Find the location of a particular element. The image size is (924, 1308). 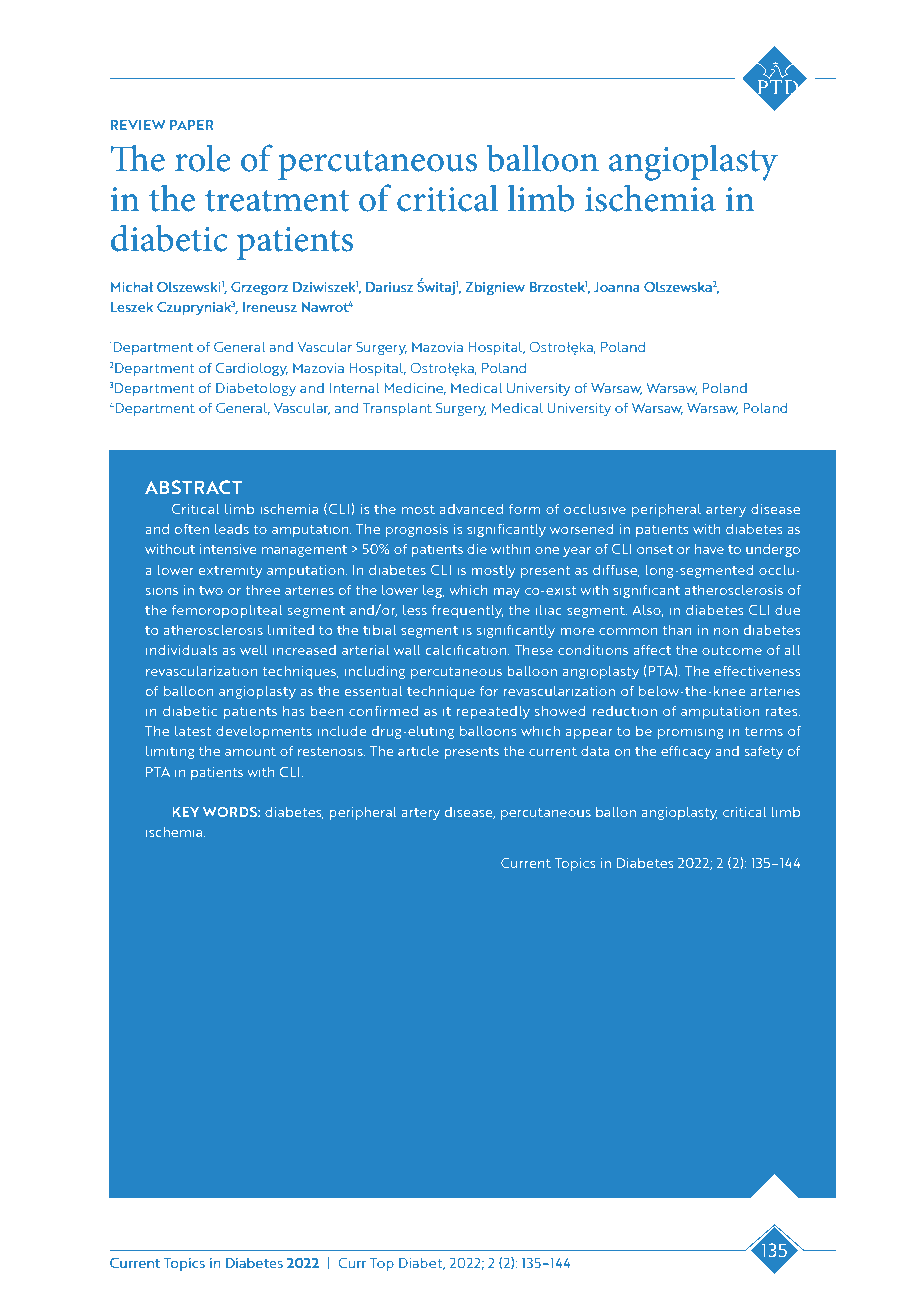

KEY is located at coordinates (185, 812).
